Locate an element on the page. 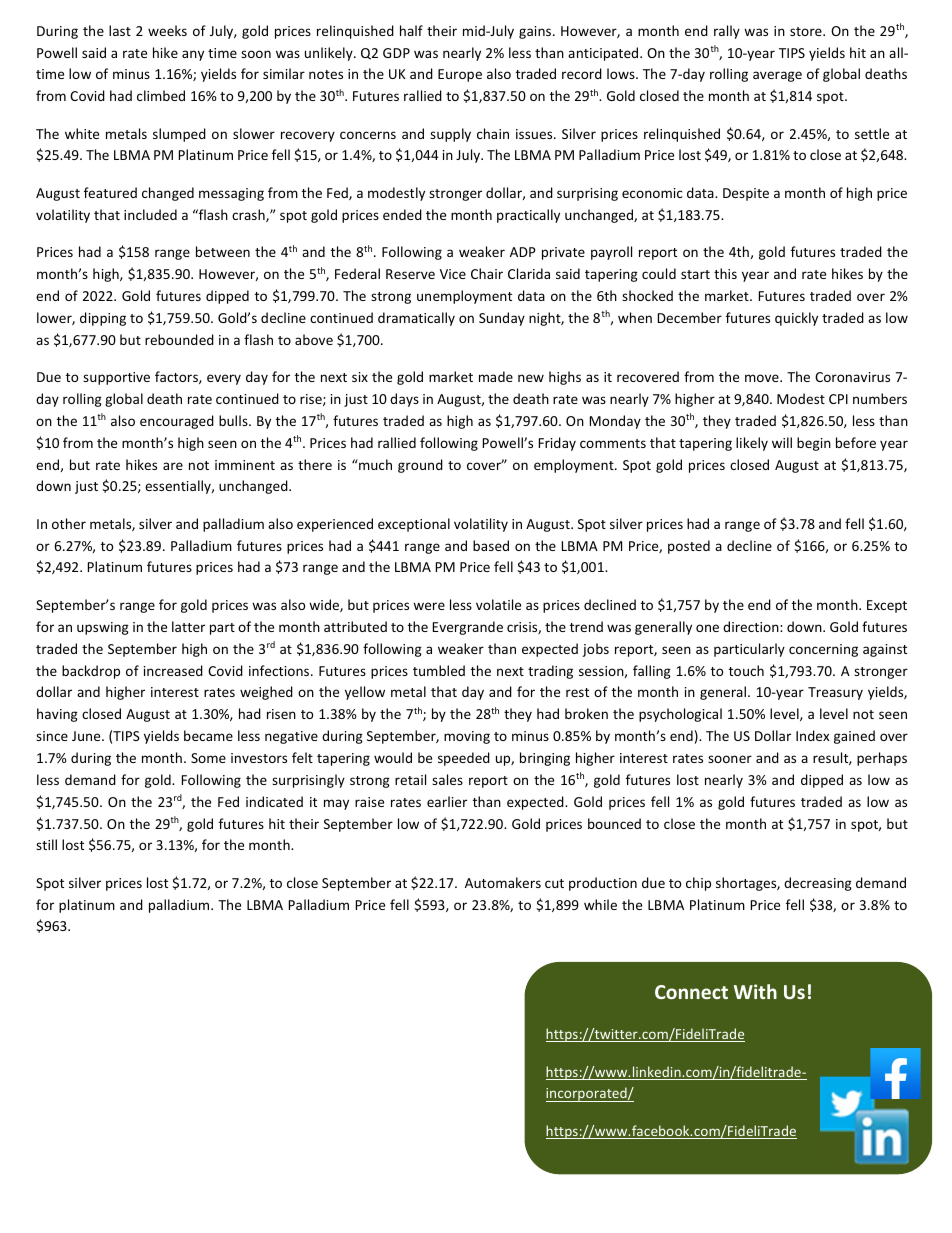 This document has height=1233, width=952. other is located at coordinates (69, 523).
